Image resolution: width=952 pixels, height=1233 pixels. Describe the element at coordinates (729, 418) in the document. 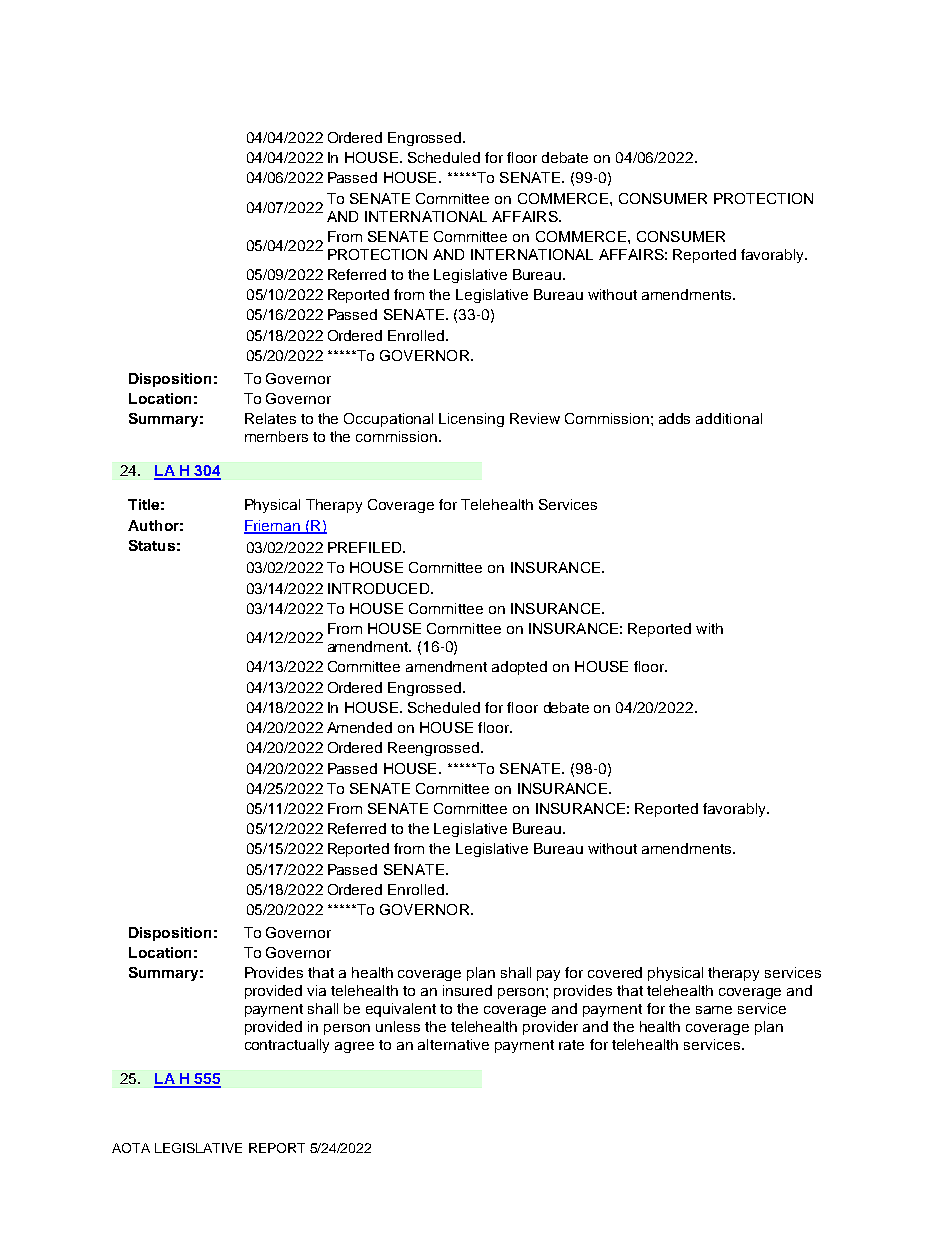

I see `additional` at that location.
